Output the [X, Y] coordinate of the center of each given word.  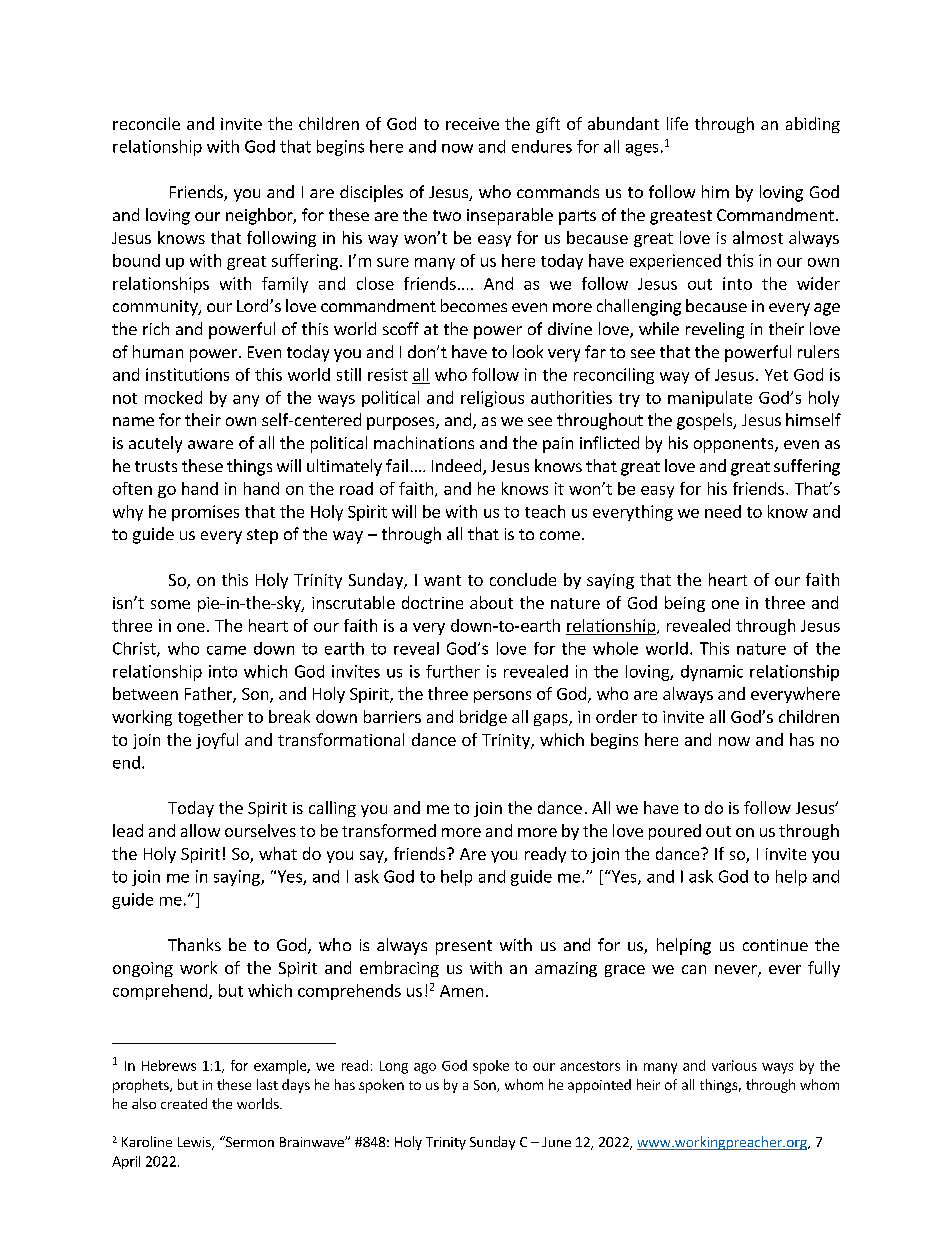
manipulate [710, 399]
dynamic [712, 673]
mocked [173, 397]
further [453, 671]
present [464, 947]
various [734, 1065]
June [556, 1142]
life [677, 123]
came [226, 650]
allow [200, 830]
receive [472, 124]
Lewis [195, 1143]
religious [492, 399]
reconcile [146, 123]
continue [775, 945]
